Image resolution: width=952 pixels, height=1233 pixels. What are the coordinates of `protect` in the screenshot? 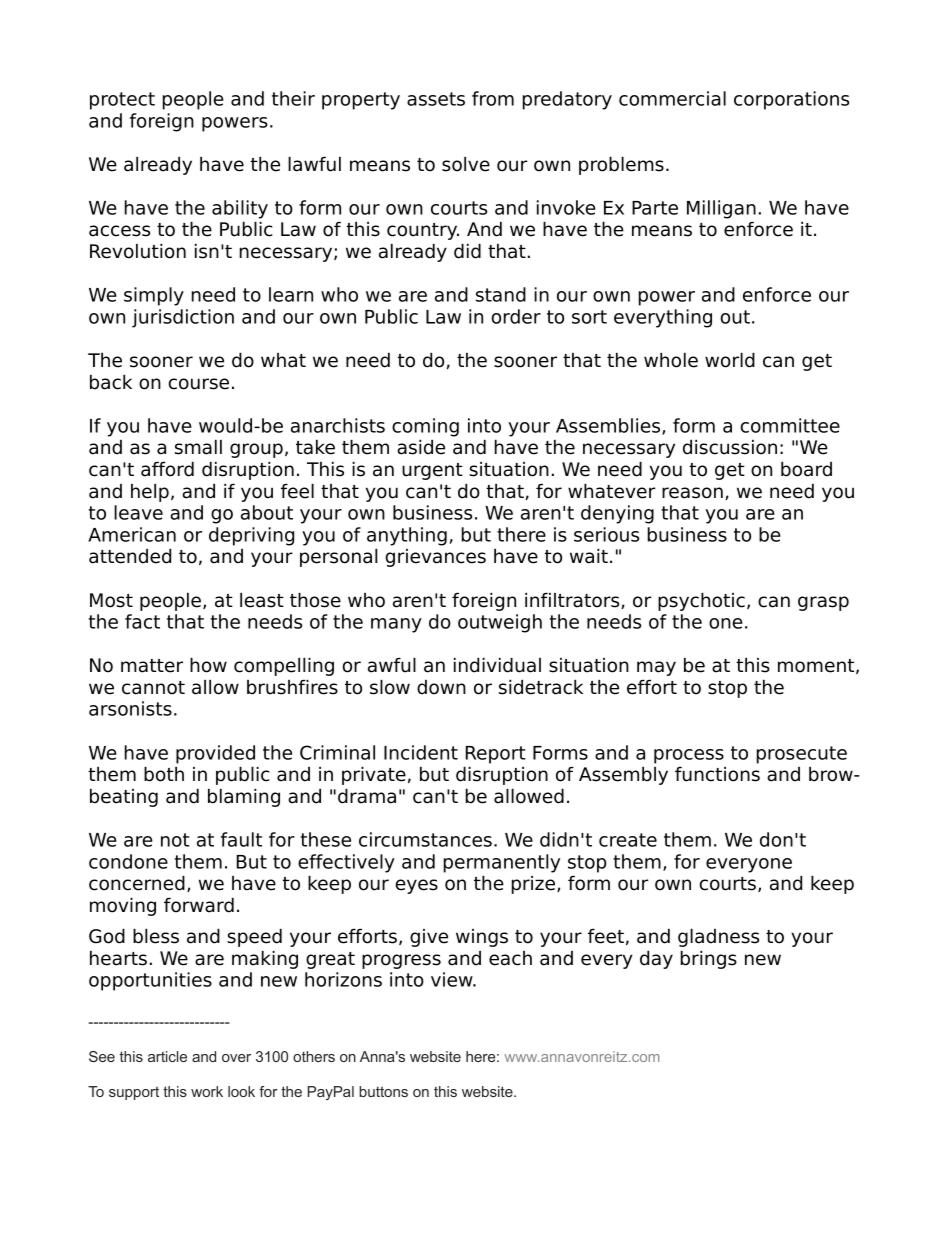 It's located at (122, 101).
